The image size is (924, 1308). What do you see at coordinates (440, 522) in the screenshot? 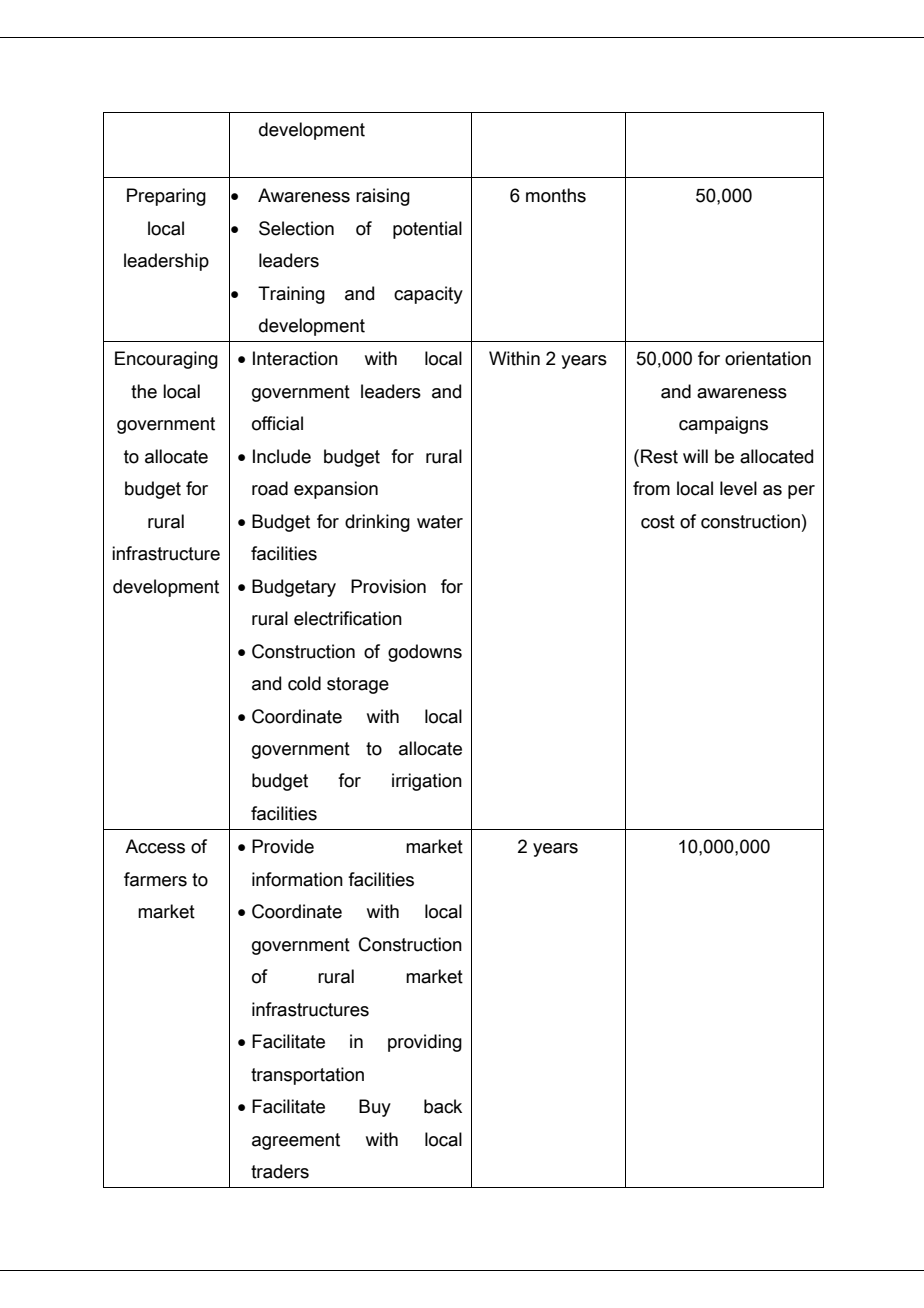
I see `water` at bounding box center [440, 522].
